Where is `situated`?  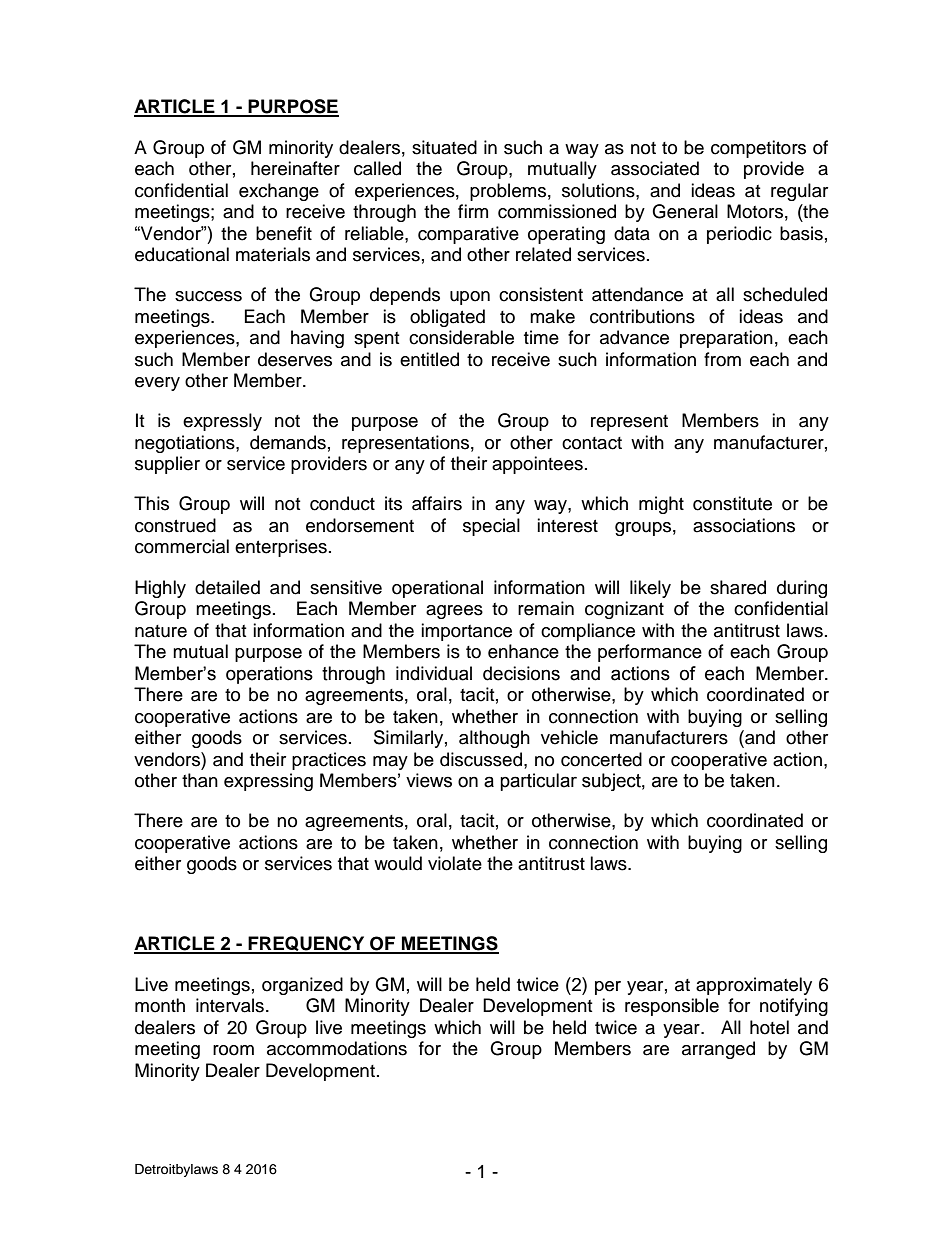
situated is located at coordinates (444, 147).
